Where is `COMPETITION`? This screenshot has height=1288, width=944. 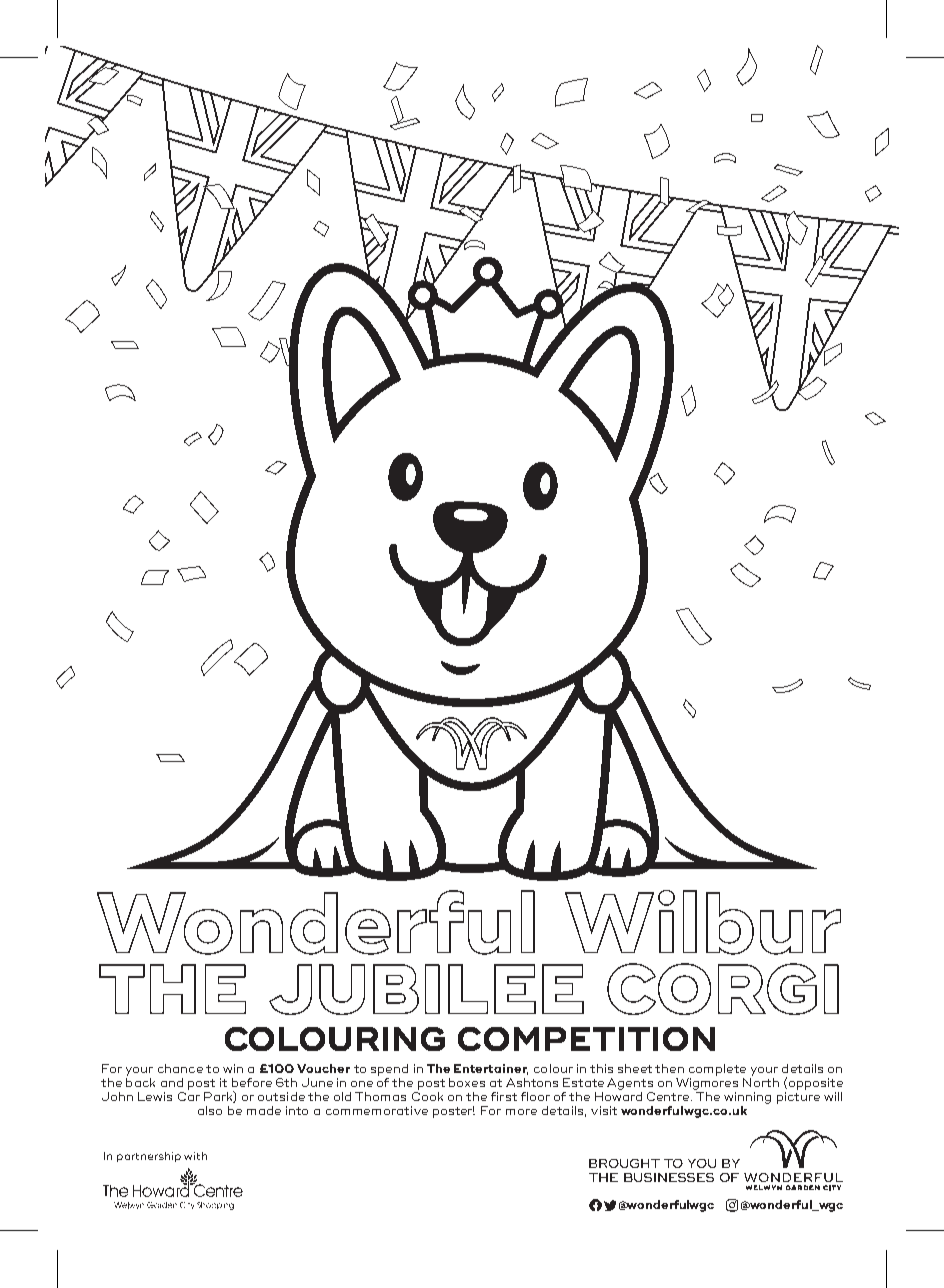
COMPETITION is located at coordinates (586, 1039).
